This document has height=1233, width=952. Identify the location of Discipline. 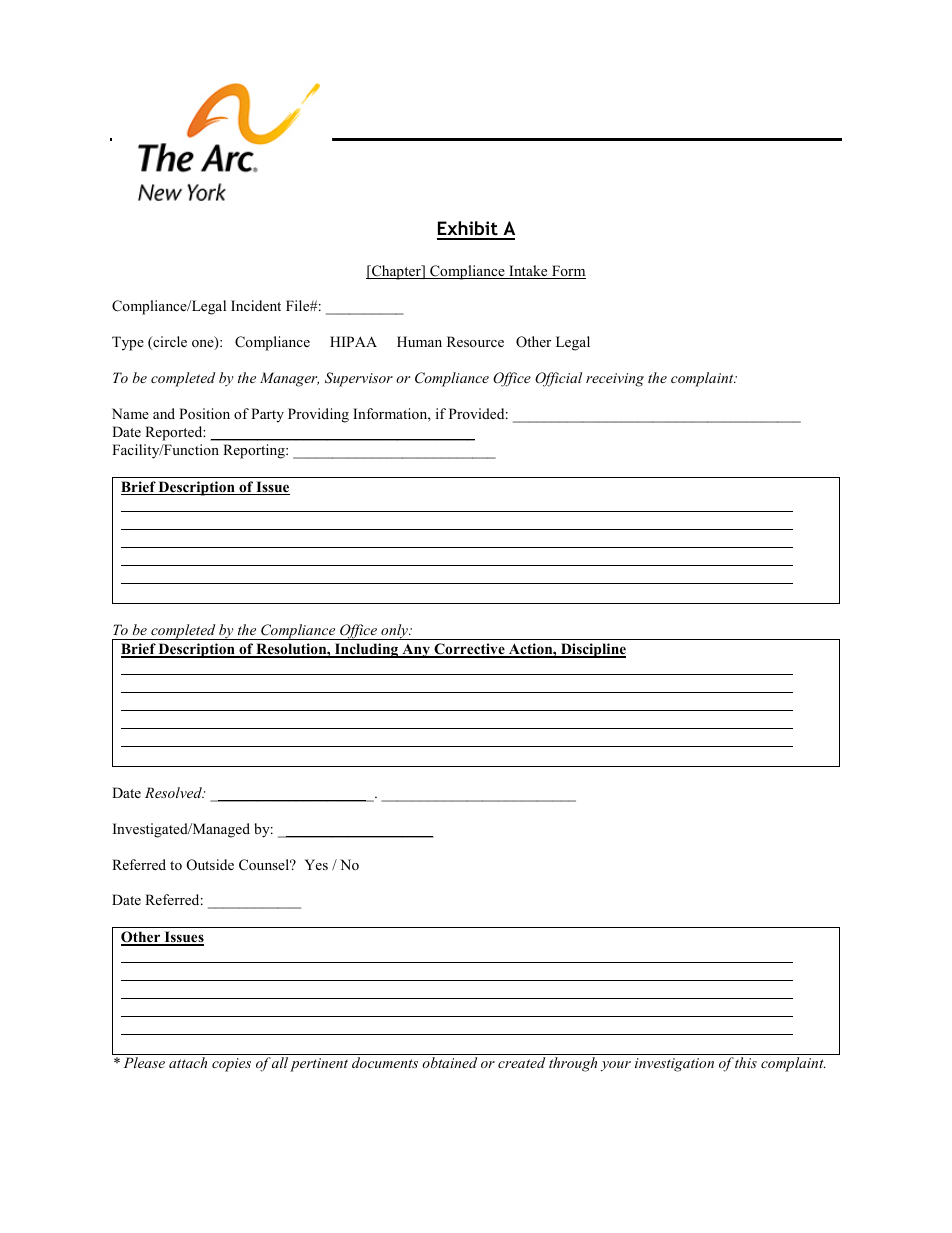
(592, 650).
